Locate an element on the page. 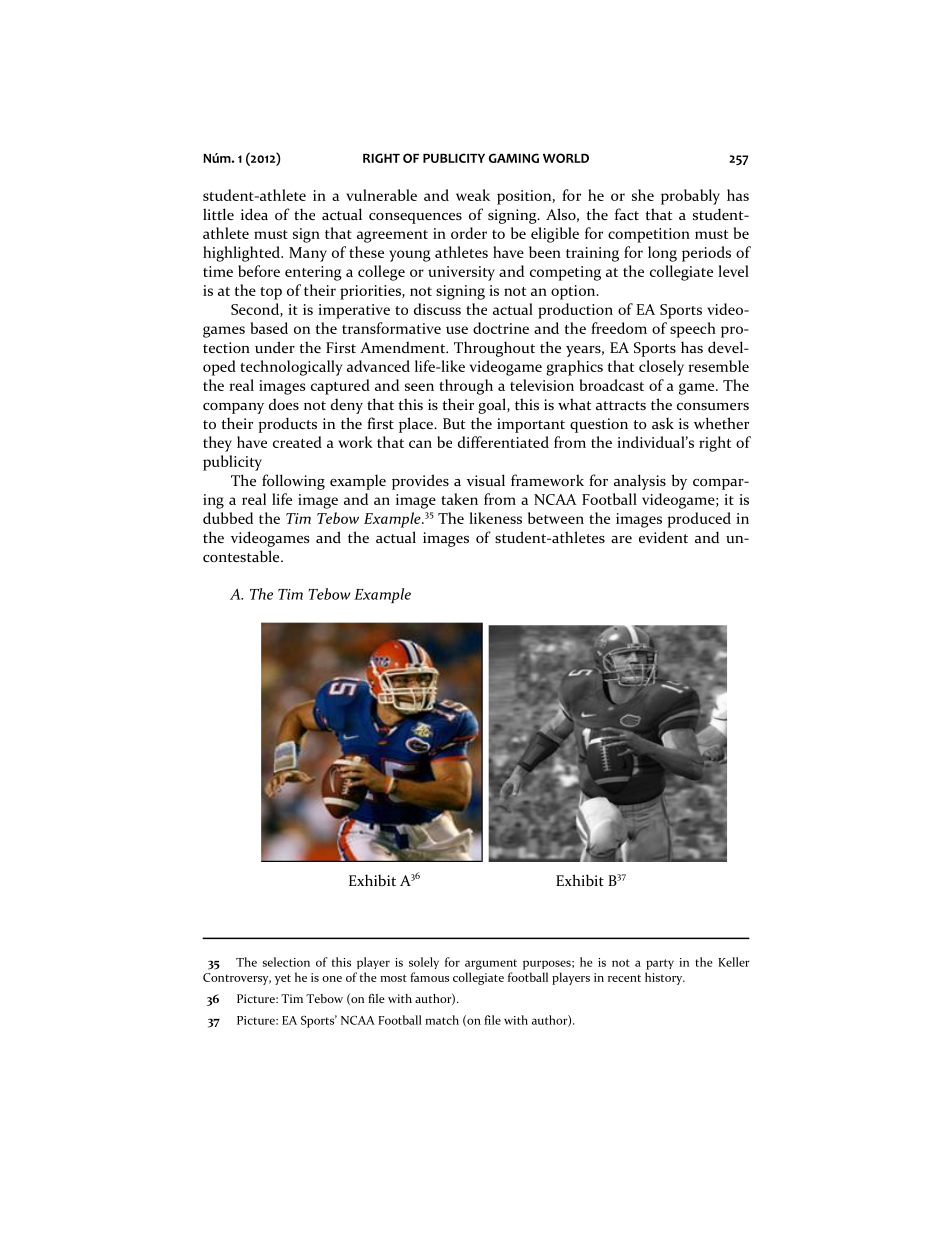  evident is located at coordinates (663, 537).
